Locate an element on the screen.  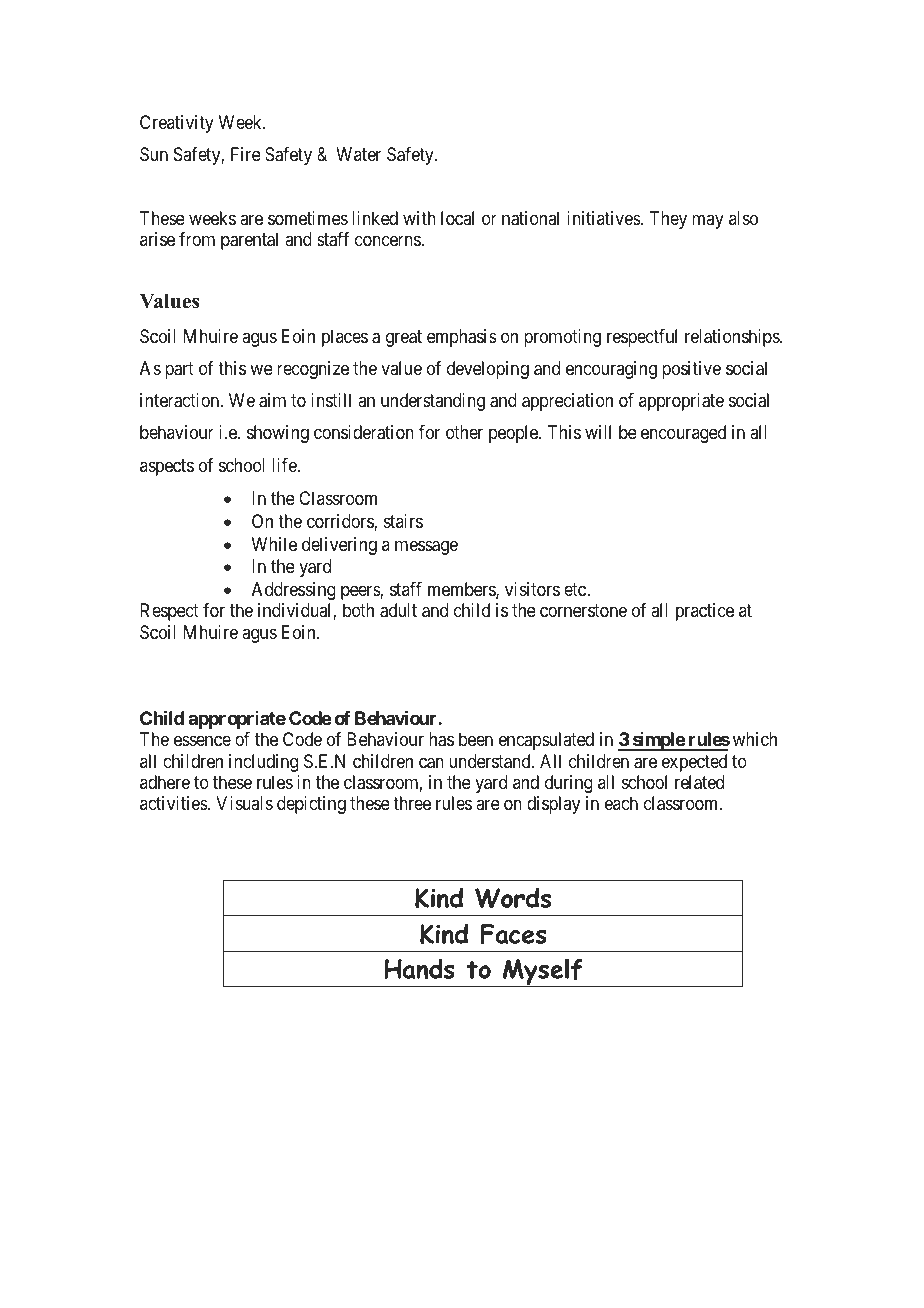
part is located at coordinates (179, 370).
